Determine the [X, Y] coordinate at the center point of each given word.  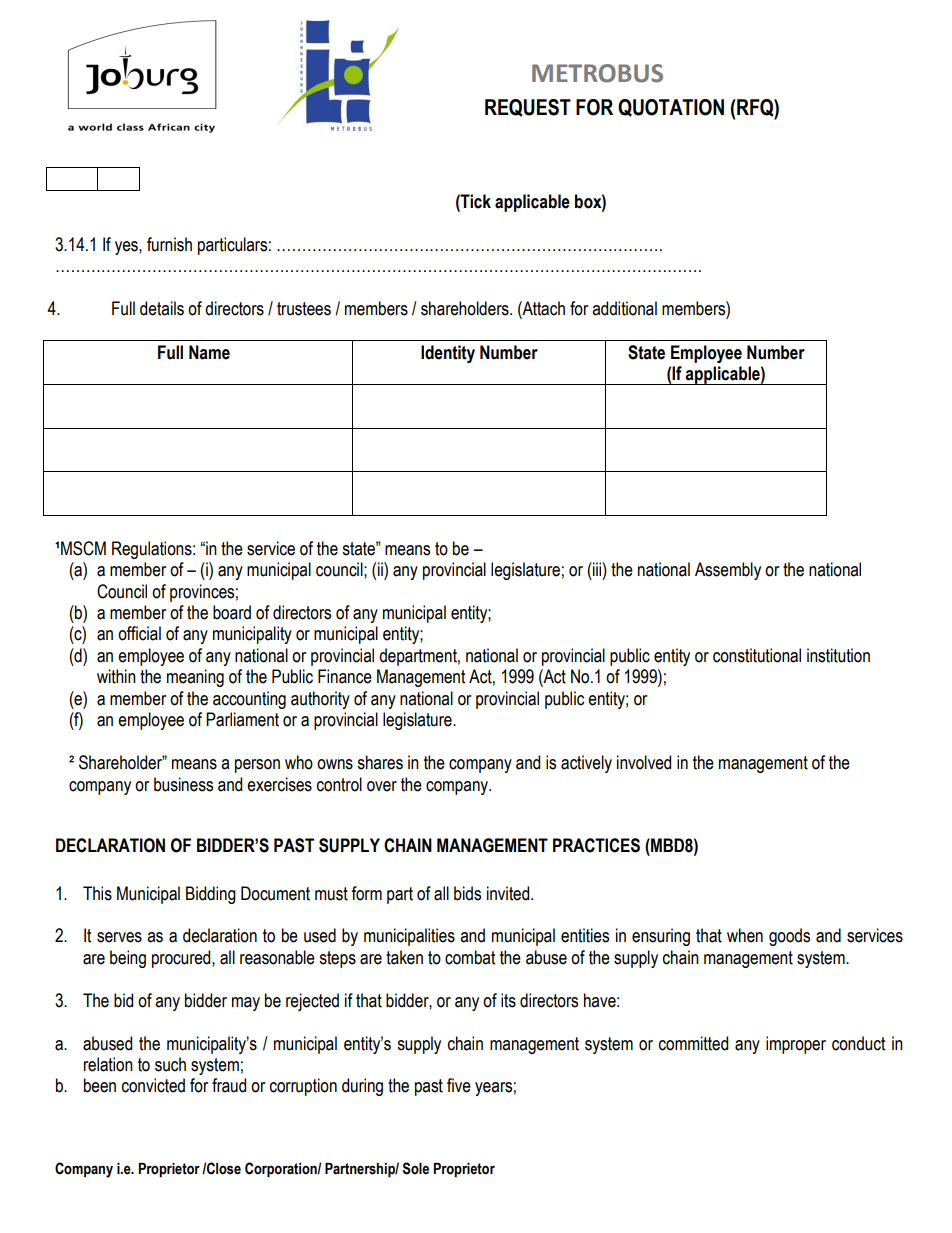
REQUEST [528, 108]
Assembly [728, 571]
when [745, 935]
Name [209, 352]
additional [624, 308]
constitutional [757, 655]
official [139, 633]
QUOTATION [671, 108]
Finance [345, 676]
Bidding [211, 895]
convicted [153, 1085]
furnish [169, 244]
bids [467, 893]
